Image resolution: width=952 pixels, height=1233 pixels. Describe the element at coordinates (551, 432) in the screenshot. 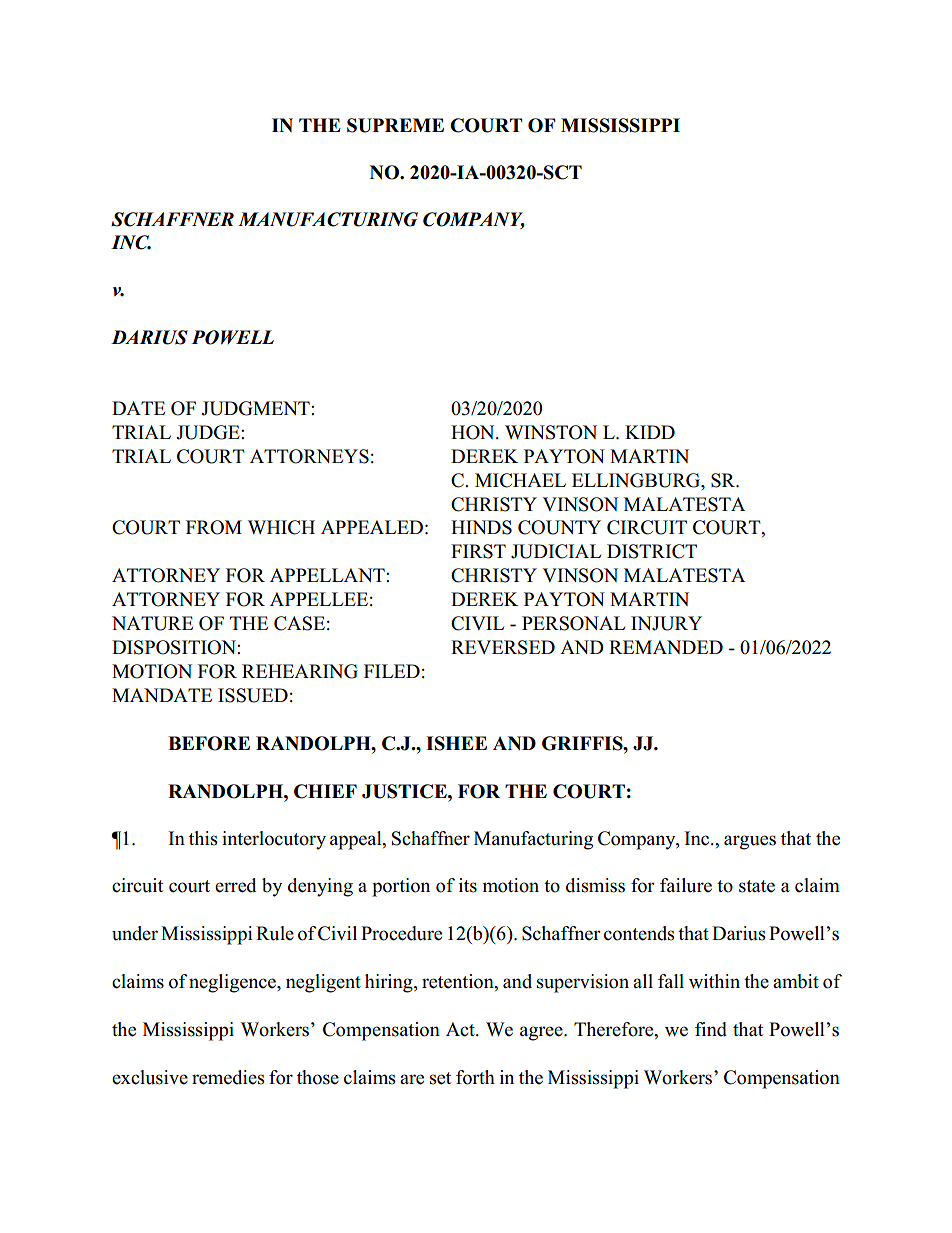

I see `WINSTON` at that location.
